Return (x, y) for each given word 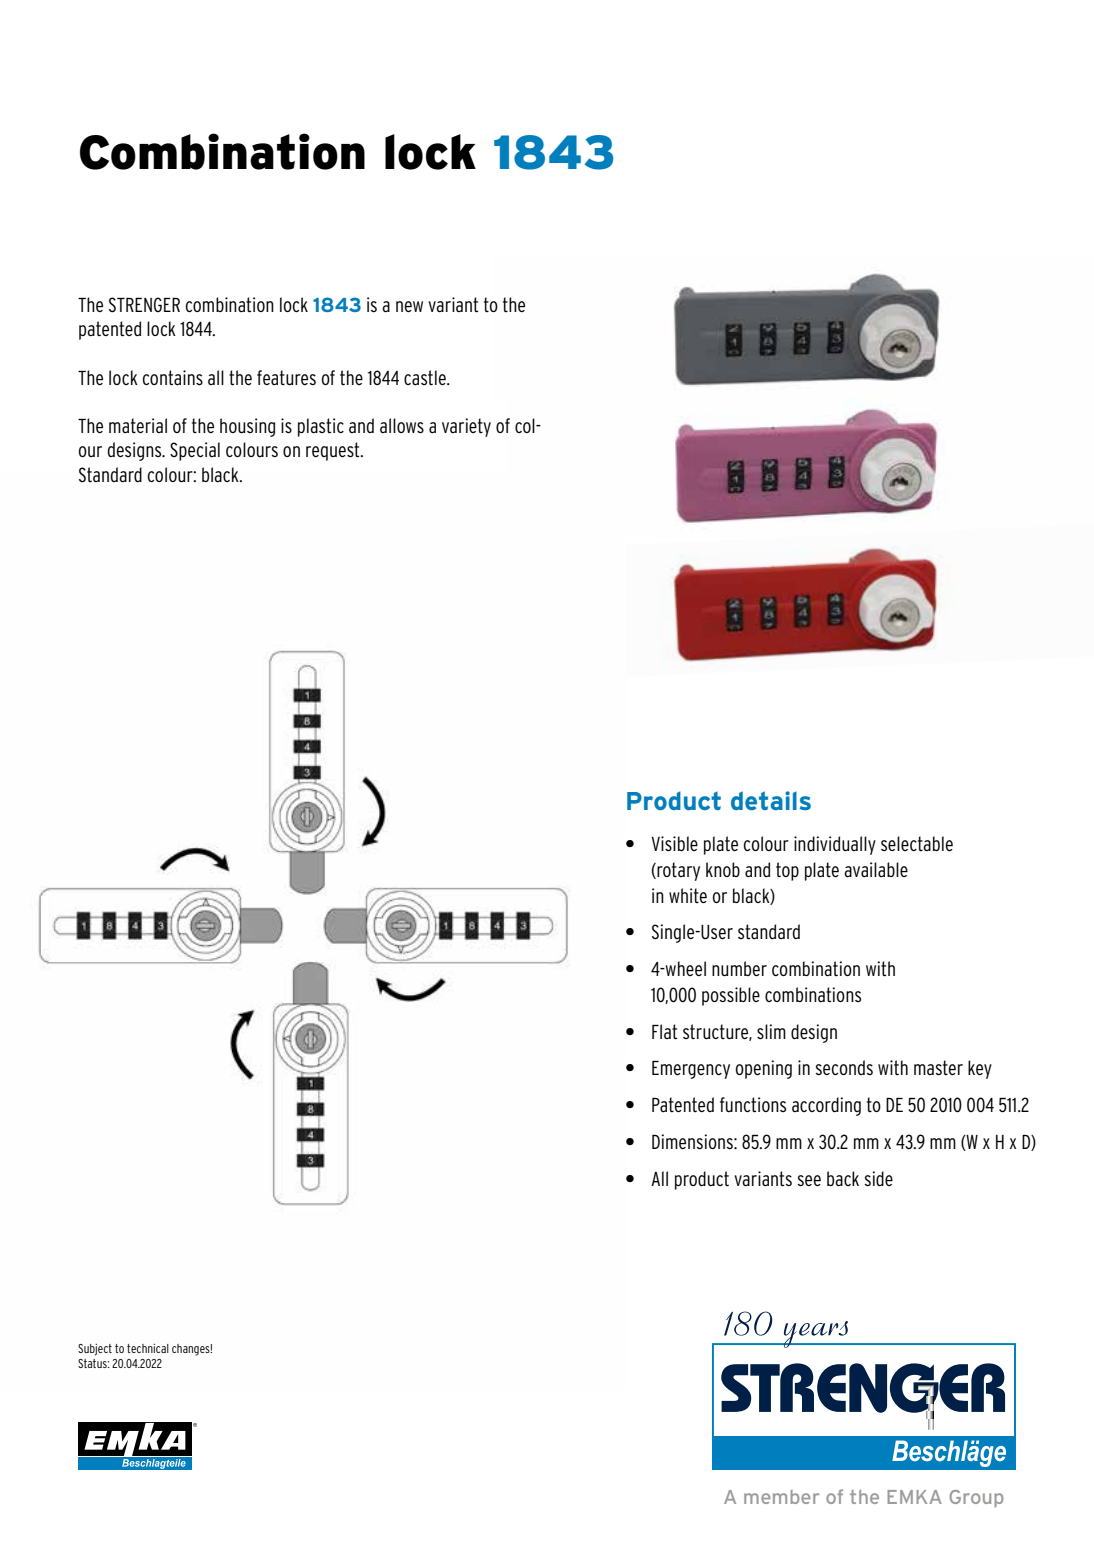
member (781, 1497)
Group (976, 1498)
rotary (677, 871)
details (771, 800)
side (879, 1178)
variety (466, 427)
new (409, 306)
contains (173, 378)
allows (402, 425)
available (876, 869)
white (688, 895)
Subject (95, 1350)
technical (148, 1348)
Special (195, 451)
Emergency (691, 1070)
